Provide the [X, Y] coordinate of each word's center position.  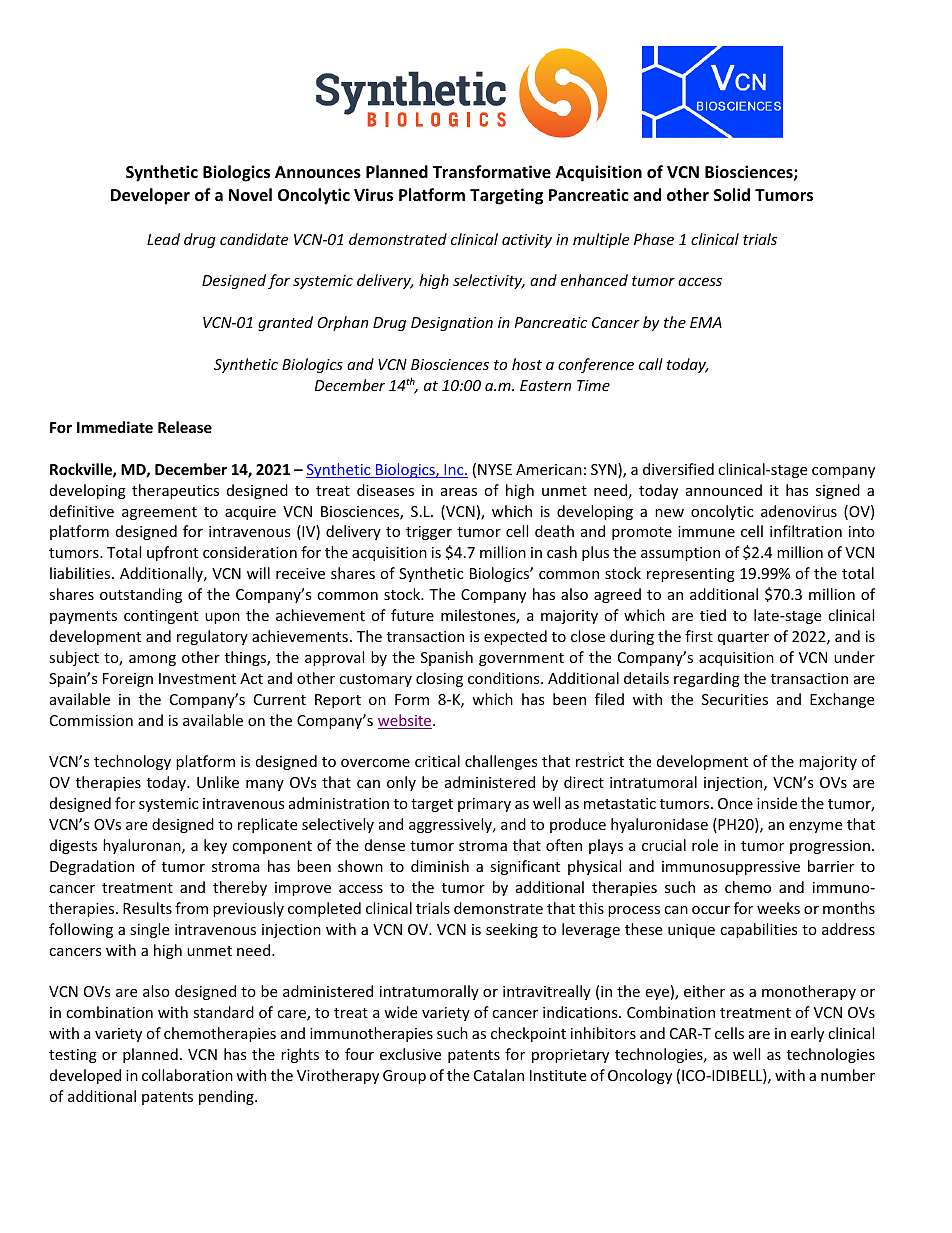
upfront [172, 553]
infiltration [806, 531]
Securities [735, 699]
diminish [440, 866]
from [191, 908]
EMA [706, 322]
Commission [91, 720]
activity [527, 241]
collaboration [187, 1075]
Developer [150, 196]
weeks [778, 908]
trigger [429, 533]
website [406, 721]
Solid [732, 194]
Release [185, 427]
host [527, 364]
